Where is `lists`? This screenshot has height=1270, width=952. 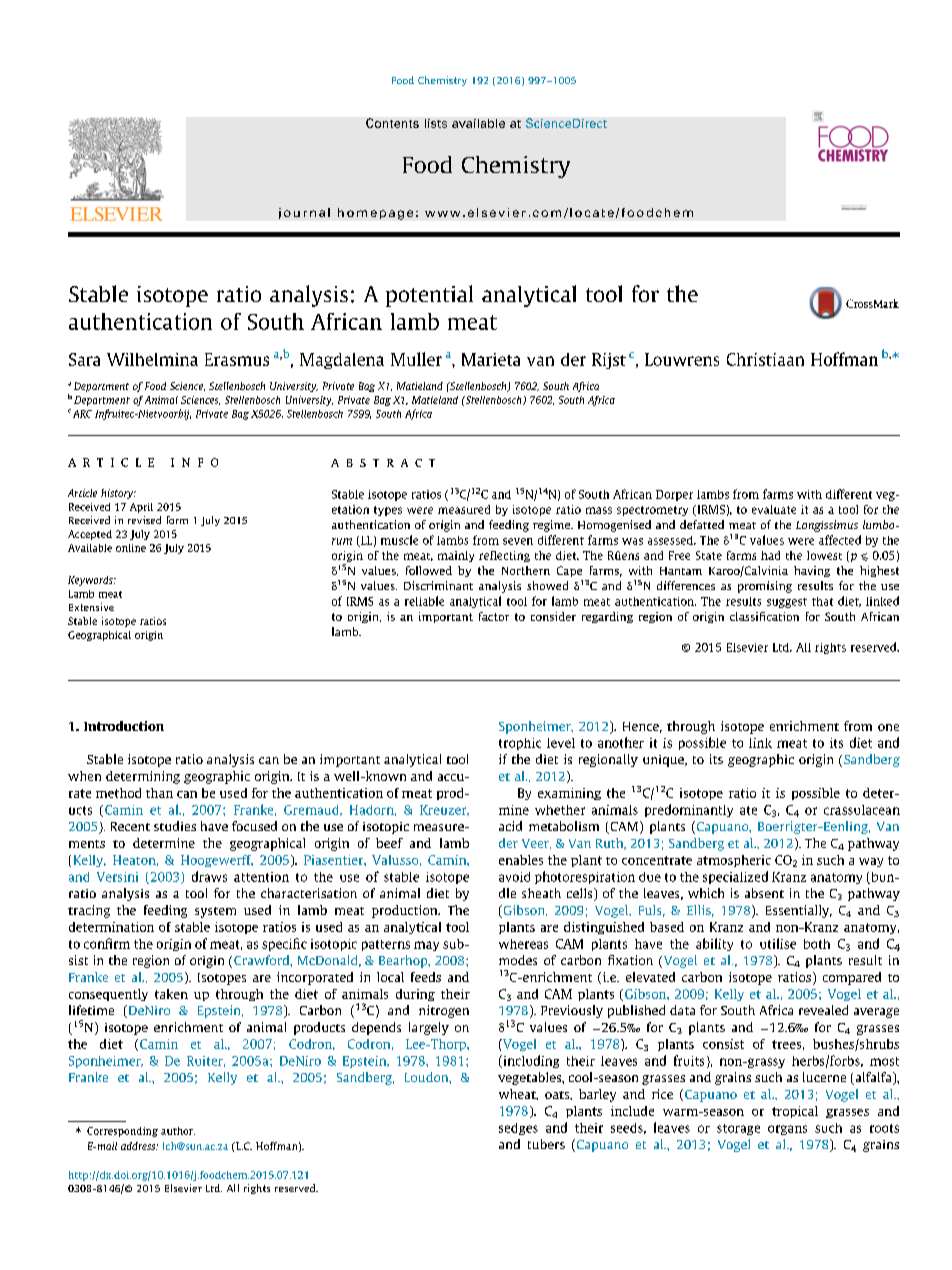 lists is located at coordinates (436, 123).
